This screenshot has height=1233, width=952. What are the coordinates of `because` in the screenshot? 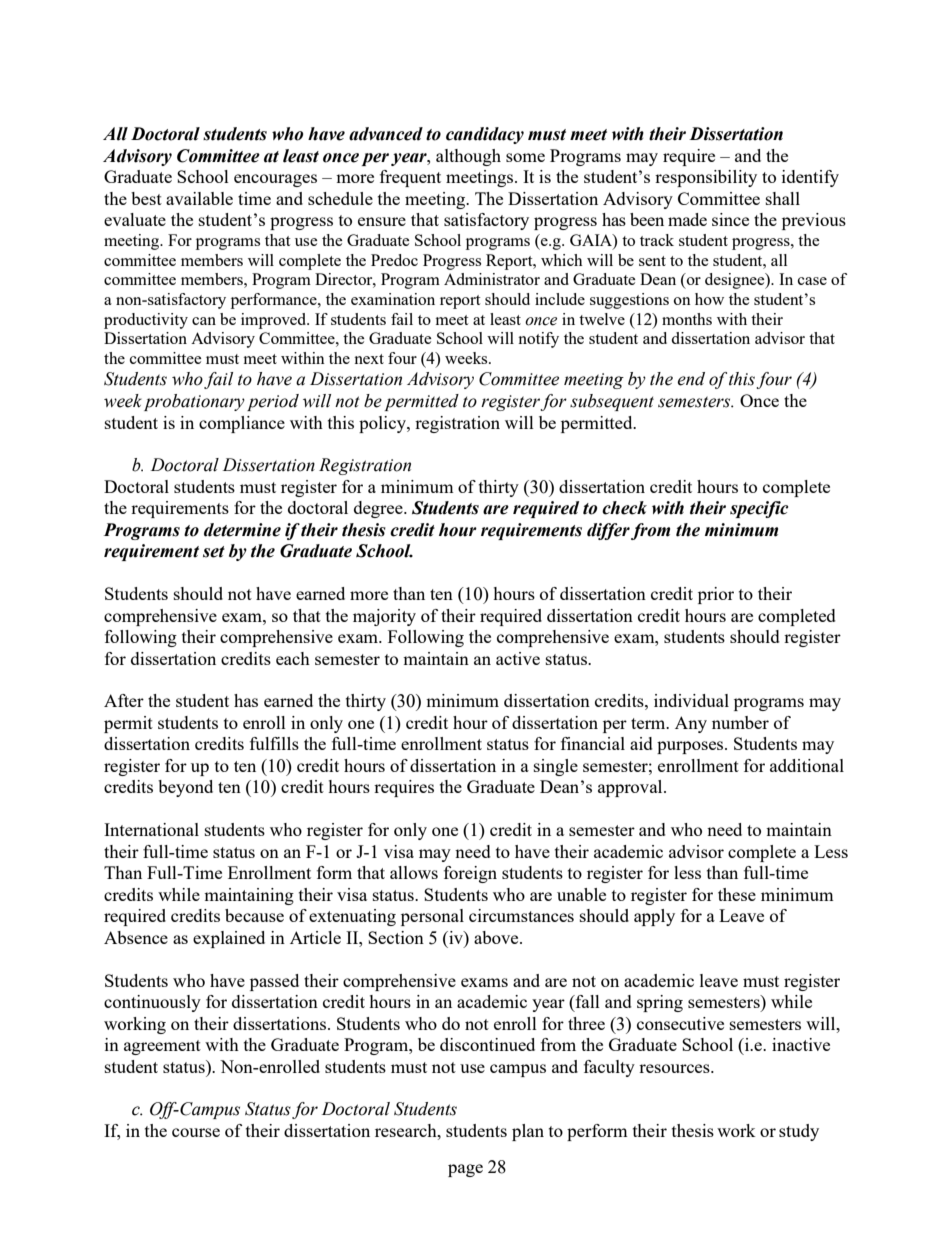 It's located at (254, 915).
